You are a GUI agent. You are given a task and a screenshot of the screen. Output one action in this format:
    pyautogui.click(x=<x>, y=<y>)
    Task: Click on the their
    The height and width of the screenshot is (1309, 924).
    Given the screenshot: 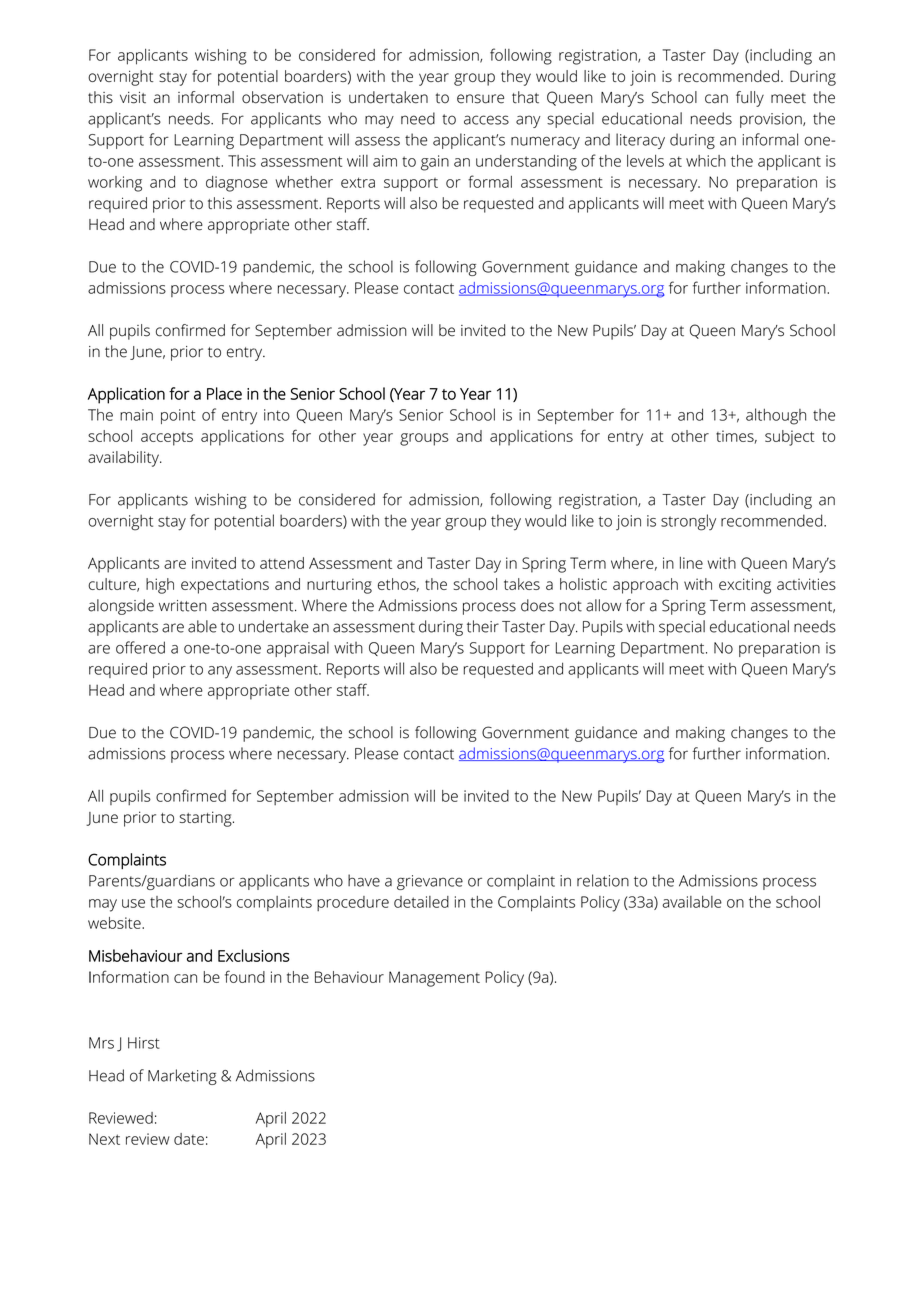 What is the action you would take?
    pyautogui.click(x=483, y=626)
